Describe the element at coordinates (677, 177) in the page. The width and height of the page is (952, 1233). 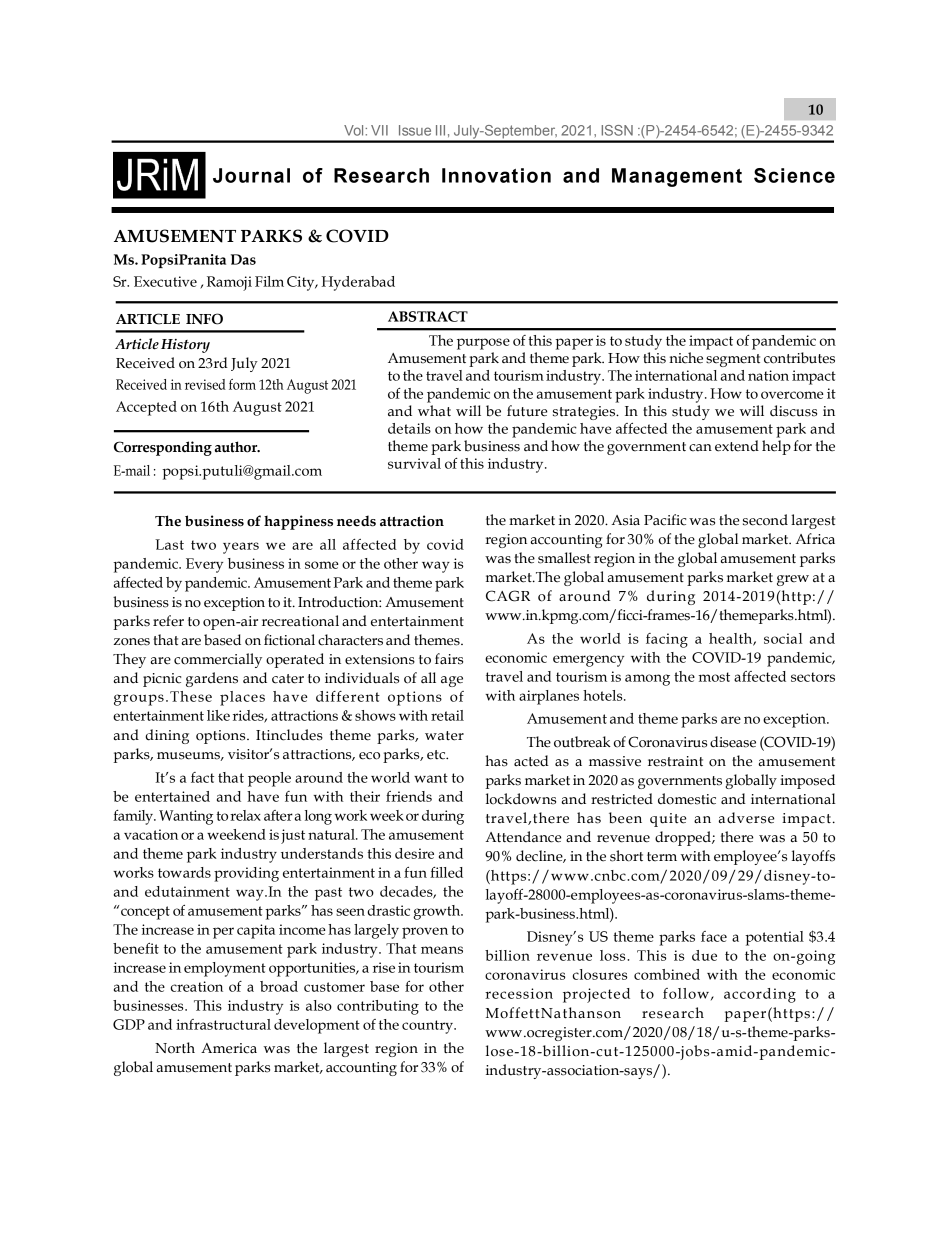
I see `Management` at that location.
